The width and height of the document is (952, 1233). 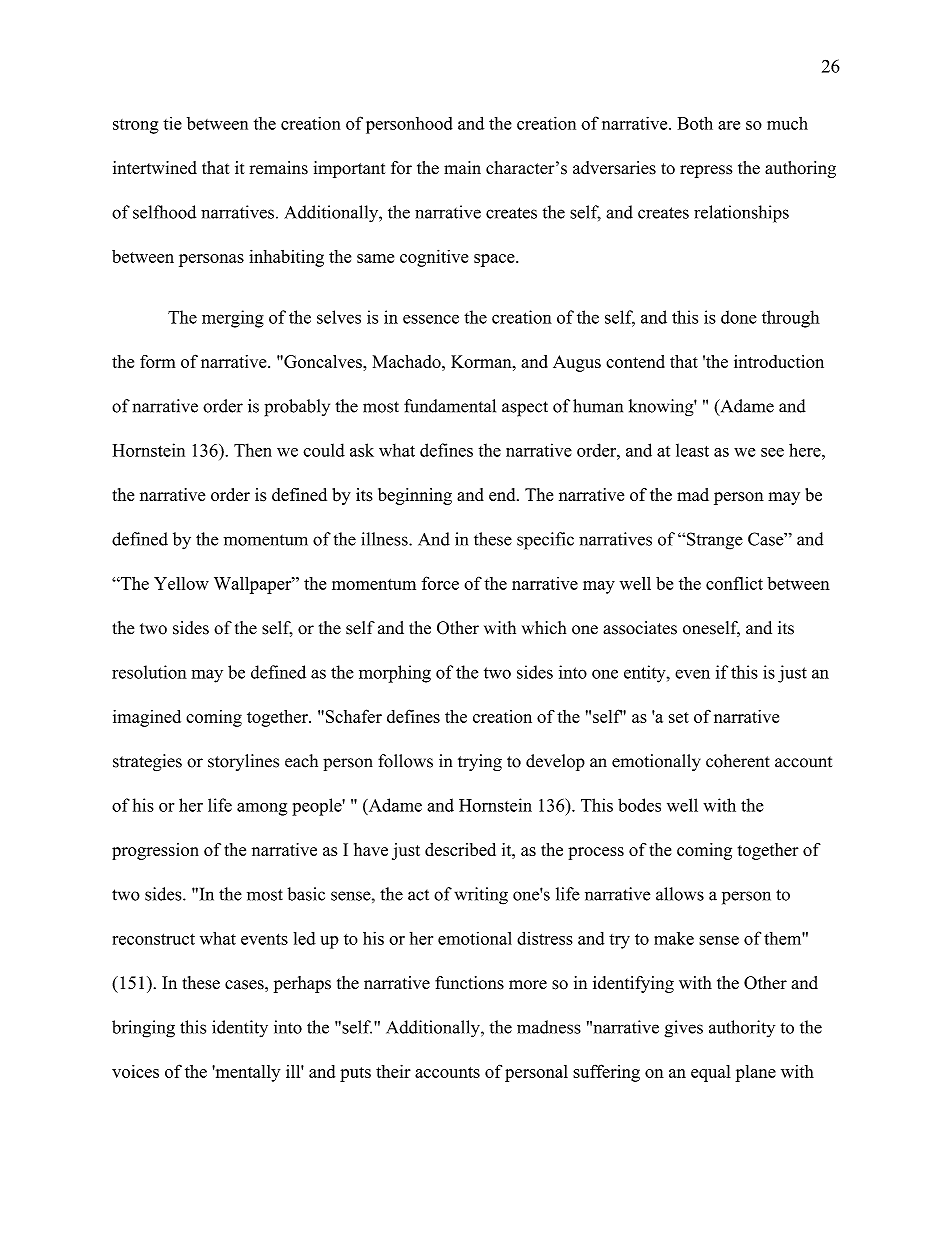 What do you see at coordinates (172, 123) in the document?
I see `tie` at bounding box center [172, 123].
